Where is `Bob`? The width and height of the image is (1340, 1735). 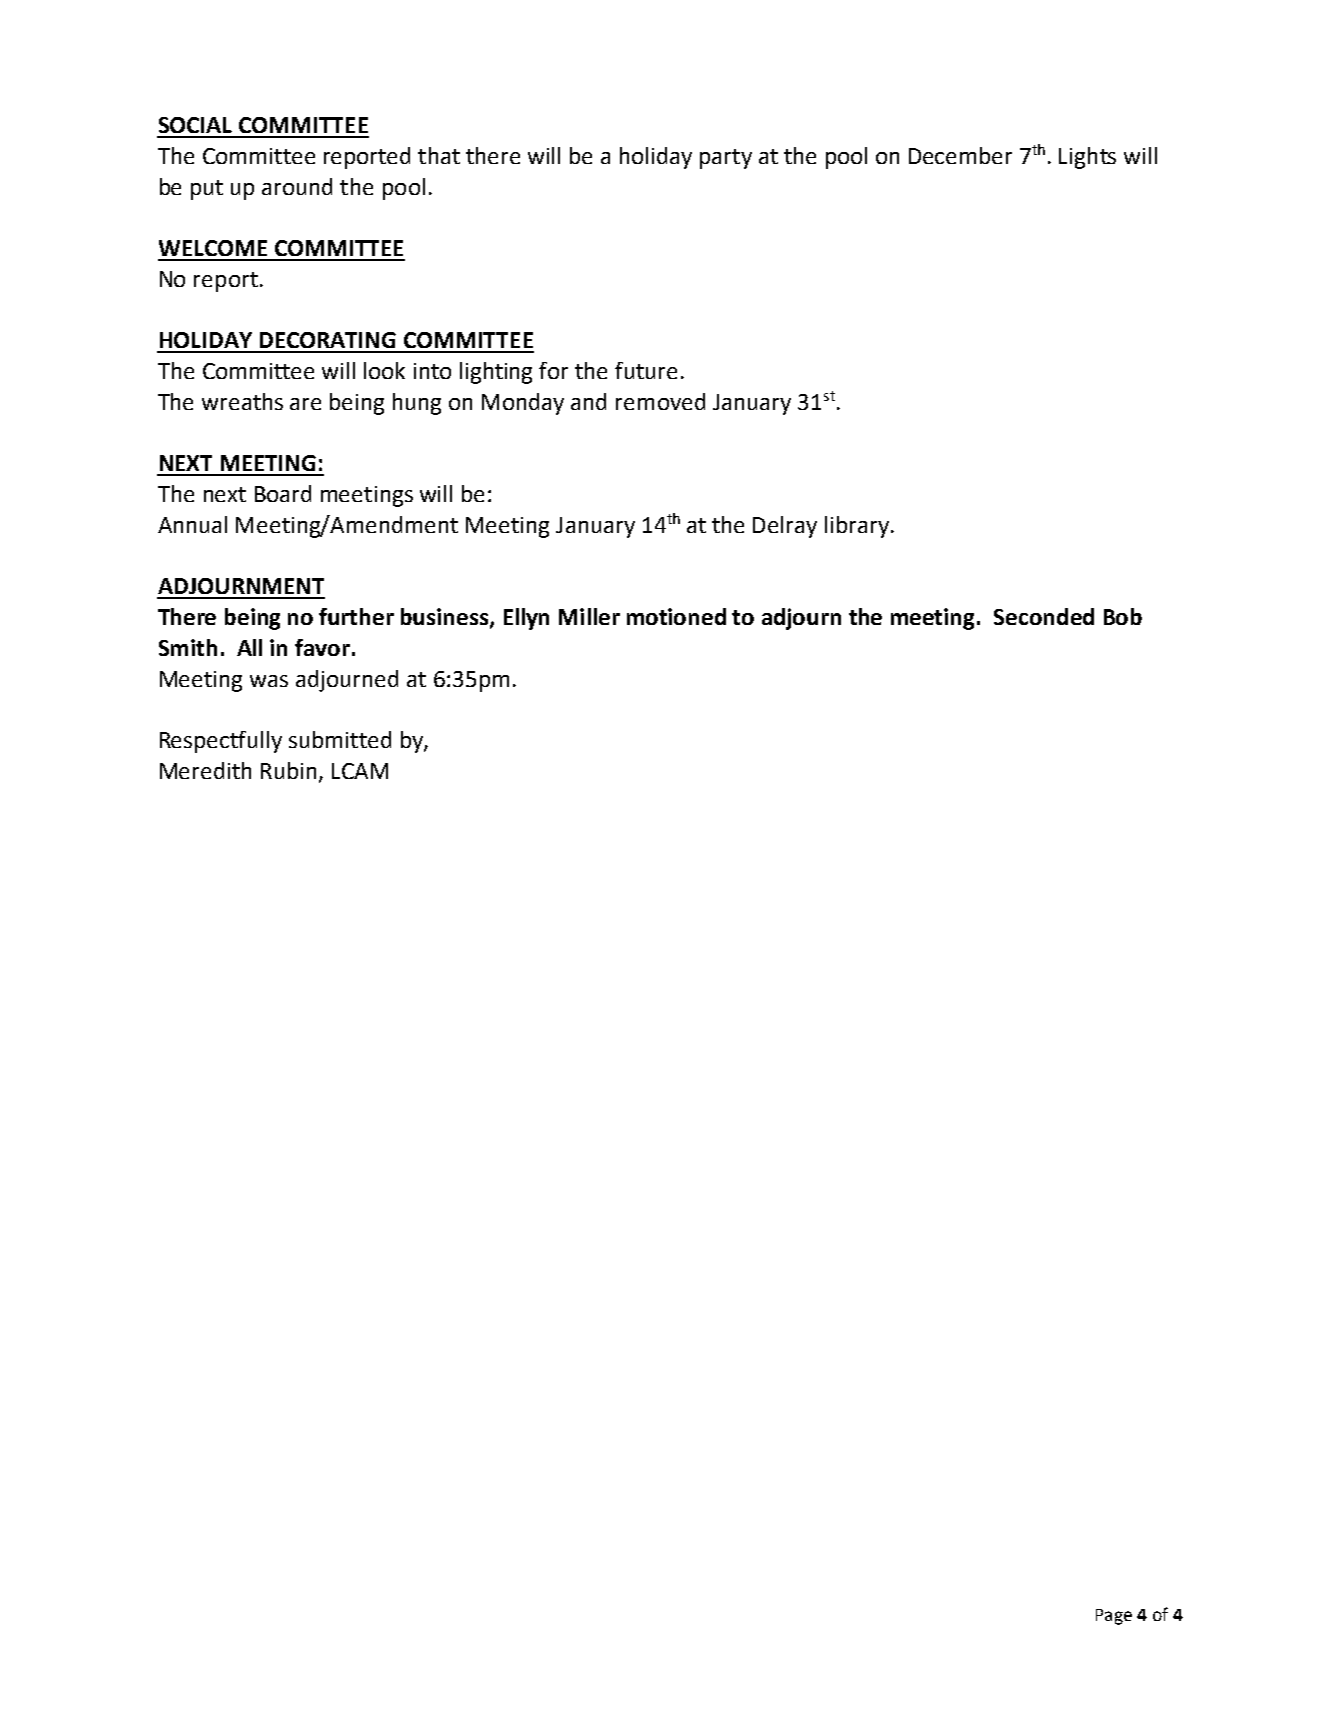 Bob is located at coordinates (1123, 616).
